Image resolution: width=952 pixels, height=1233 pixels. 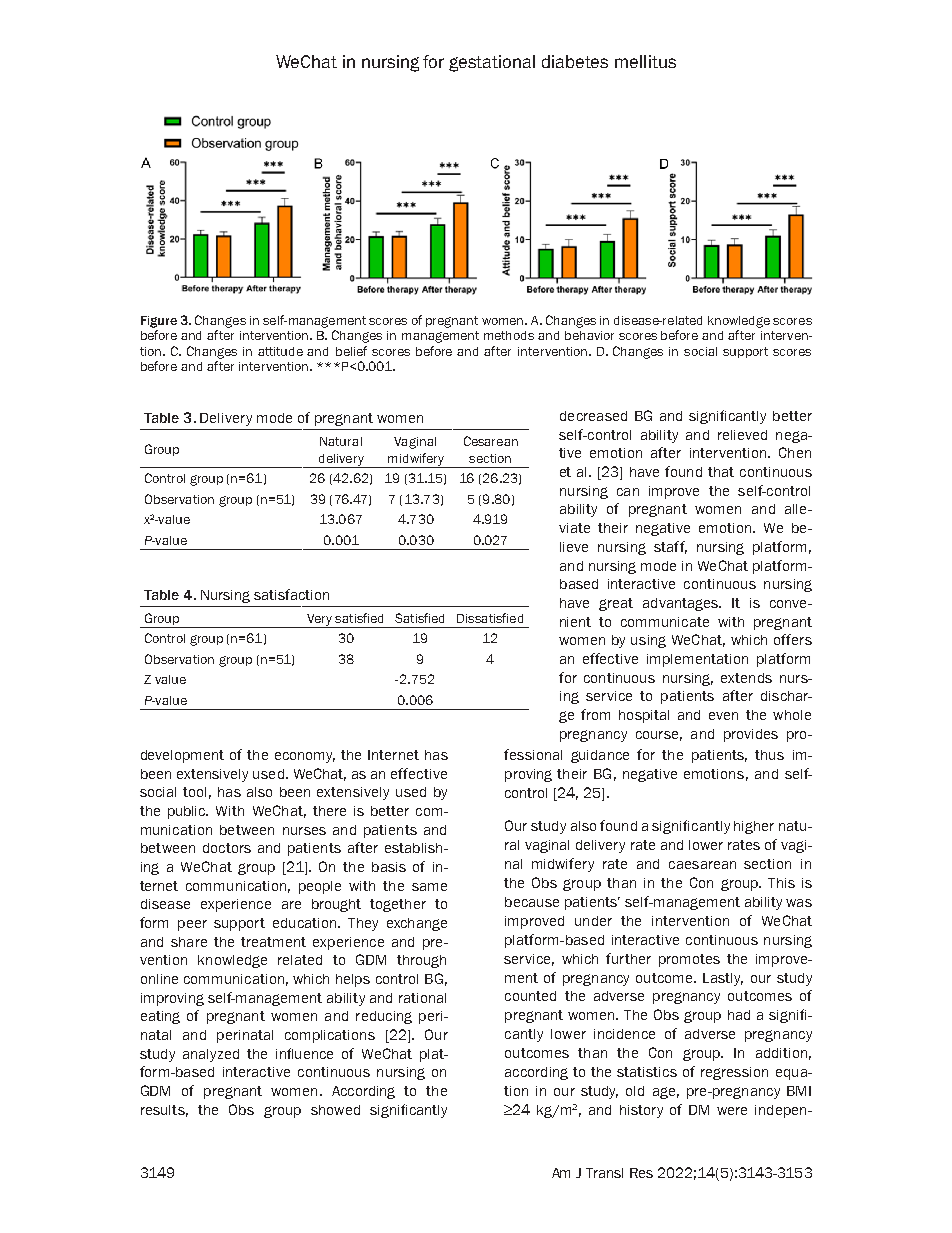 What do you see at coordinates (305, 757) in the document?
I see `economy` at bounding box center [305, 757].
